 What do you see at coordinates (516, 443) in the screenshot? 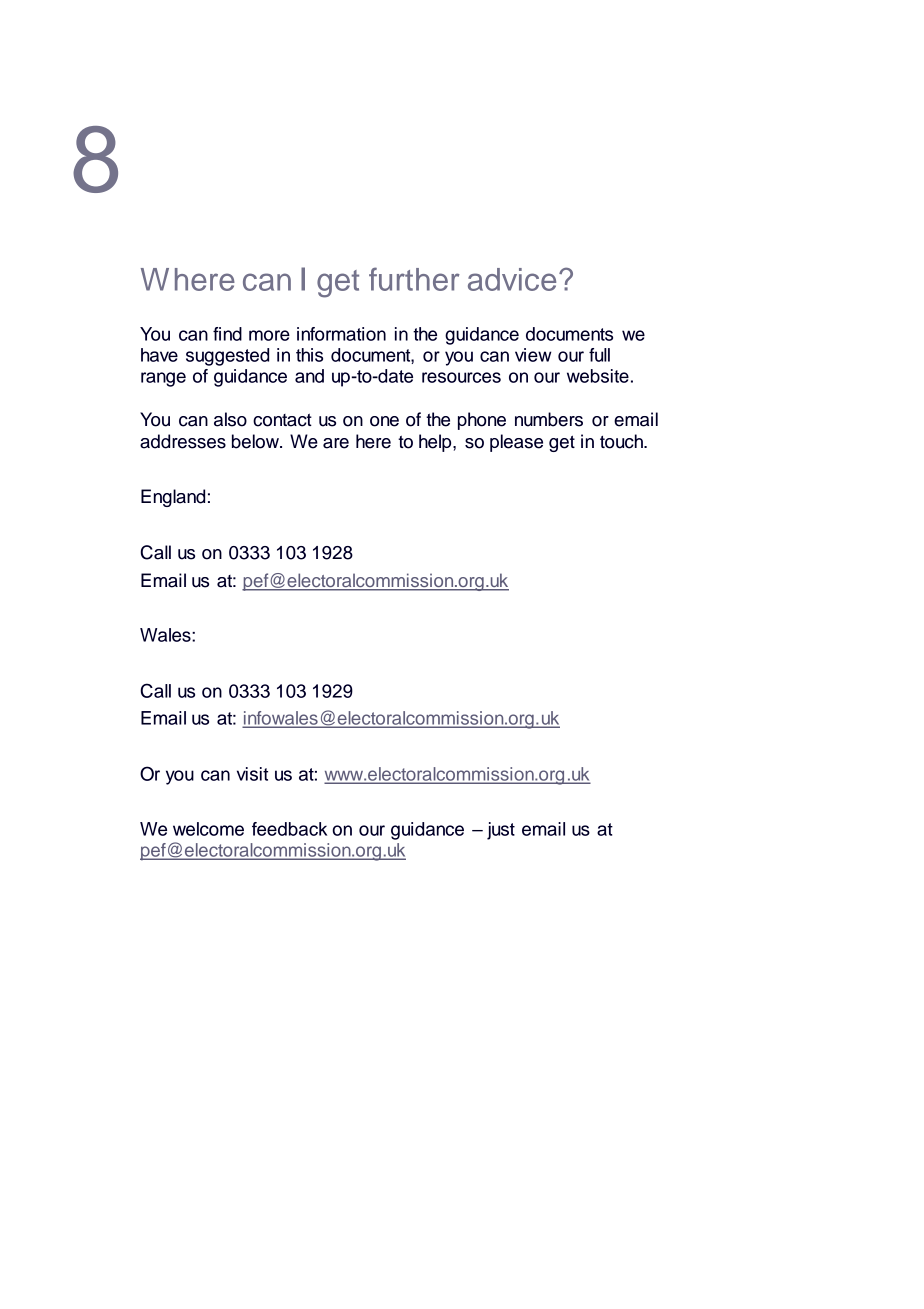
I see `please` at bounding box center [516, 443].
